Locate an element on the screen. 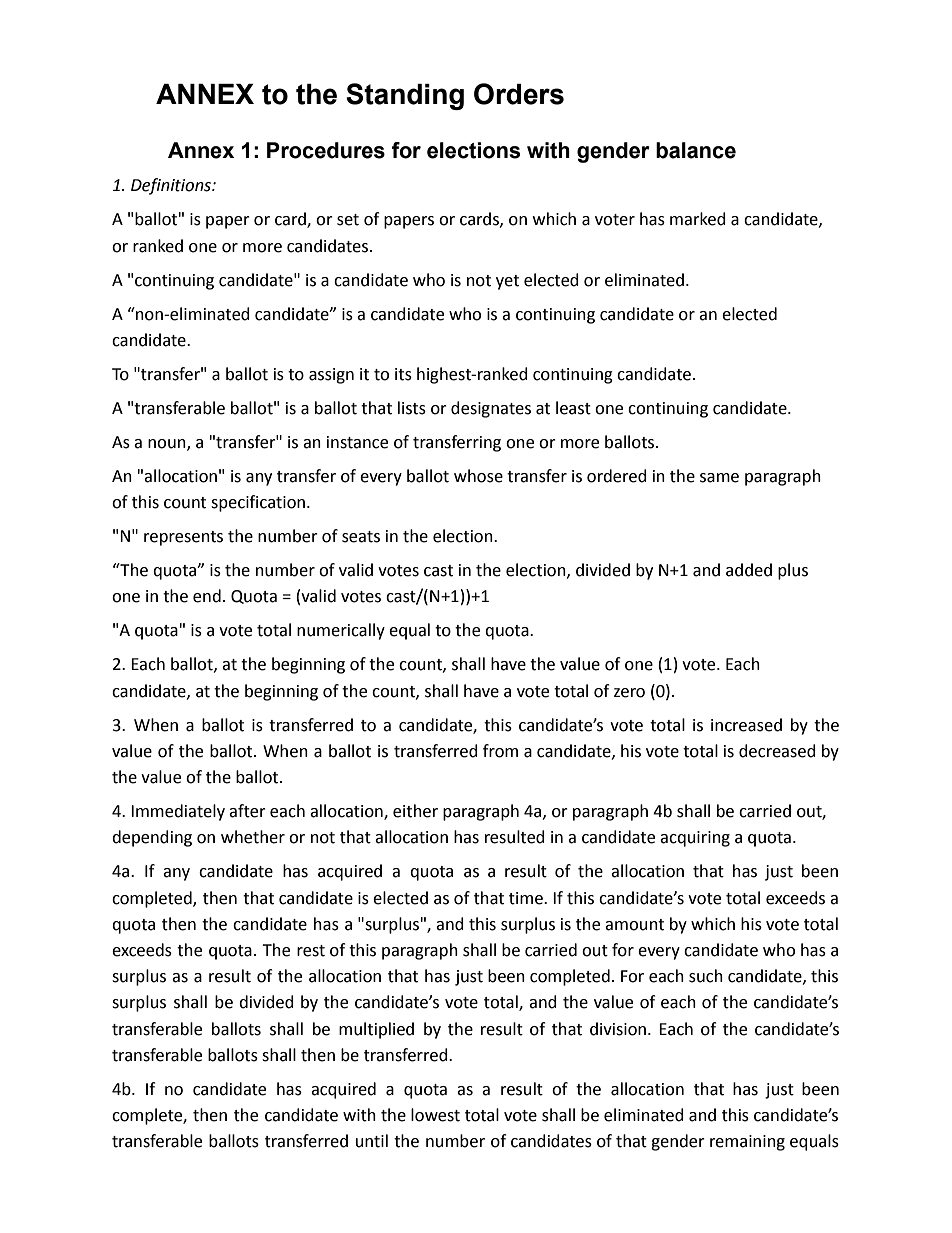 This screenshot has height=1233, width=952. Definitions is located at coordinates (172, 186).
